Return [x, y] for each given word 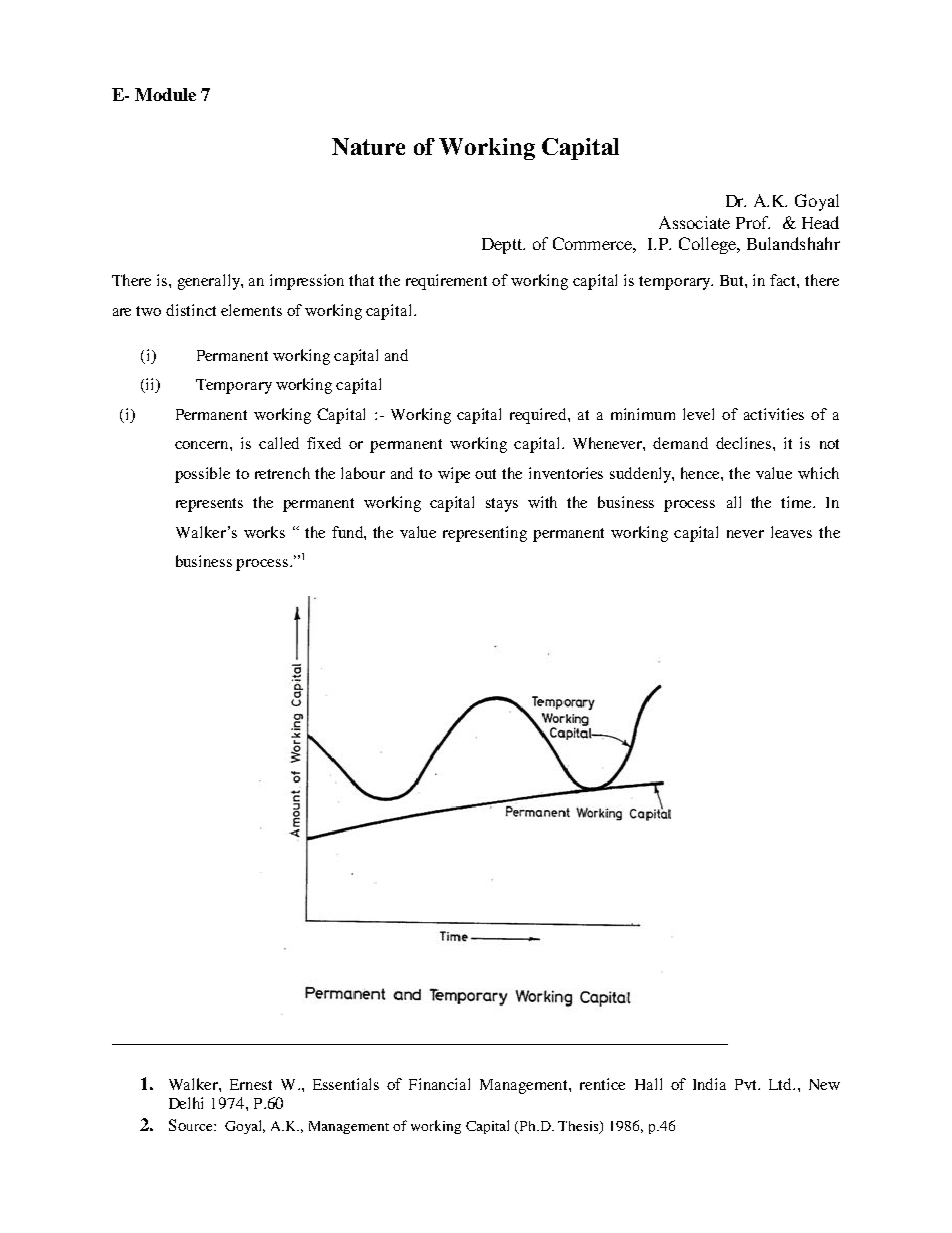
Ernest [251, 1084]
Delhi [186, 1103]
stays [502, 505]
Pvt [747, 1084]
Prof [753, 222]
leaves [791, 532]
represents [209, 505]
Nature [368, 146]
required [539, 416]
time [797, 502]
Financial [439, 1084]
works [264, 532]
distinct [191, 310]
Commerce [594, 245]
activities [774, 414]
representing [485, 534]
